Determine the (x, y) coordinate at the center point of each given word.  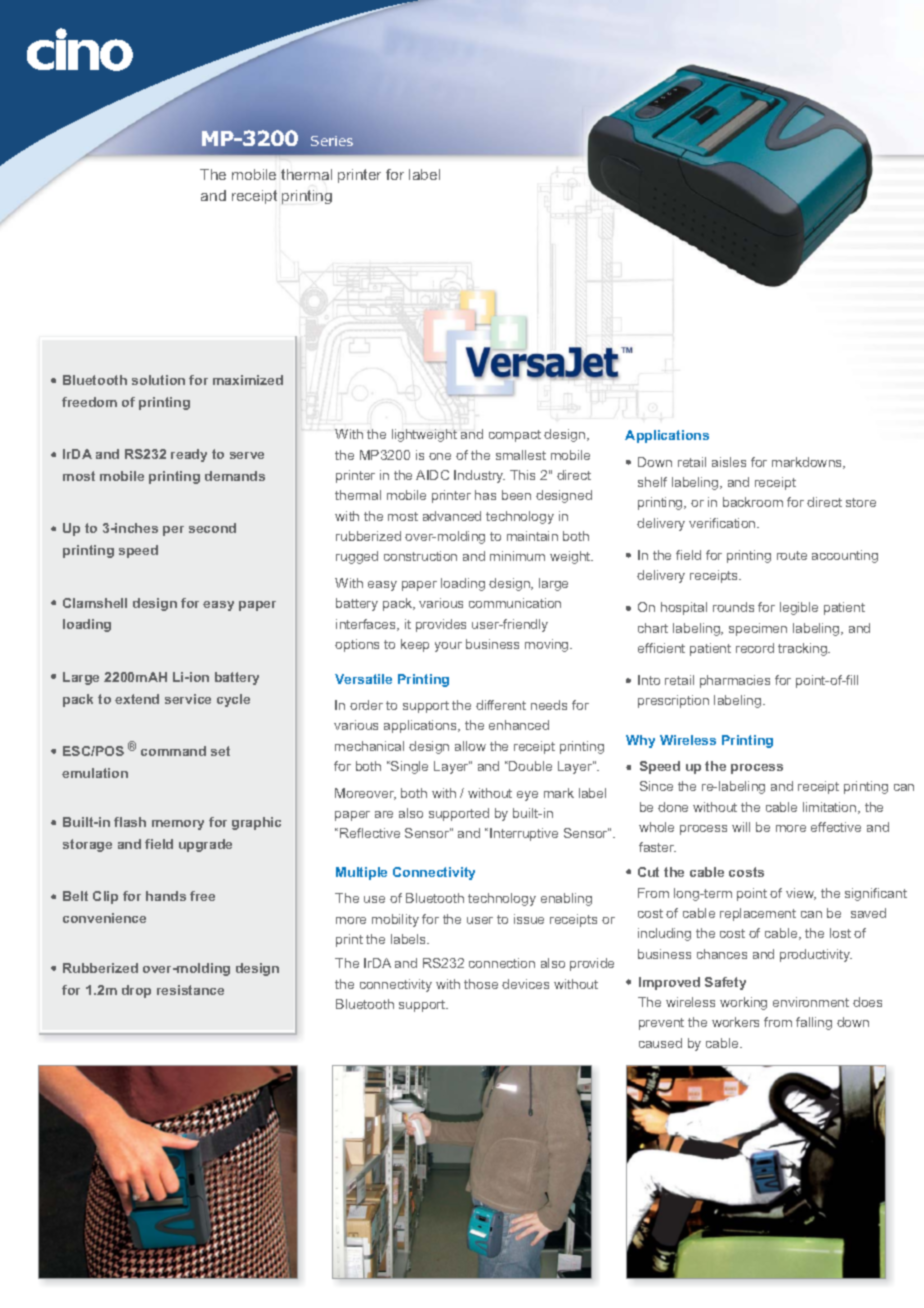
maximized (248, 380)
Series (332, 141)
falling (814, 1023)
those (481, 984)
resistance (190, 990)
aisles (729, 462)
